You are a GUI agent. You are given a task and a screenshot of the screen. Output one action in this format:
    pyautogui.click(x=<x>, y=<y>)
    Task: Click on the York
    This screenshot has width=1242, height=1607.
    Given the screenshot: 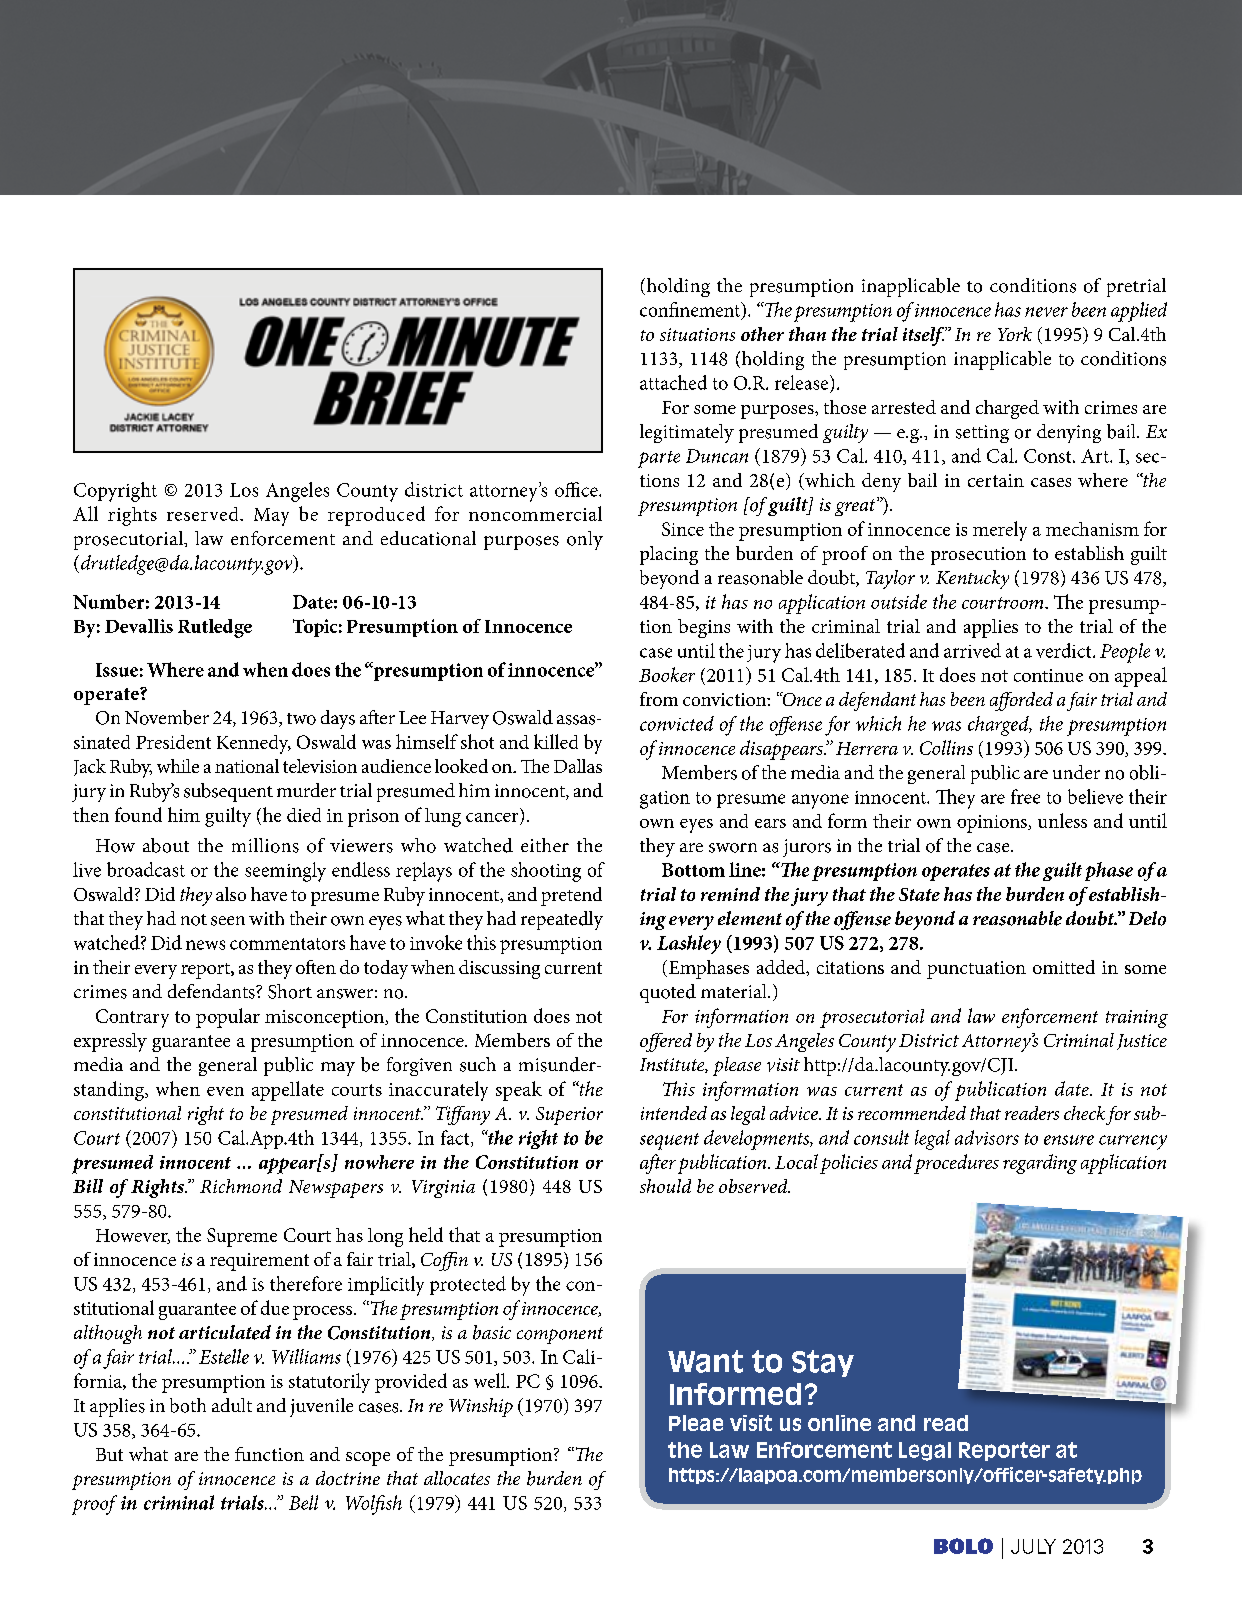 What is the action you would take?
    pyautogui.click(x=1015, y=334)
